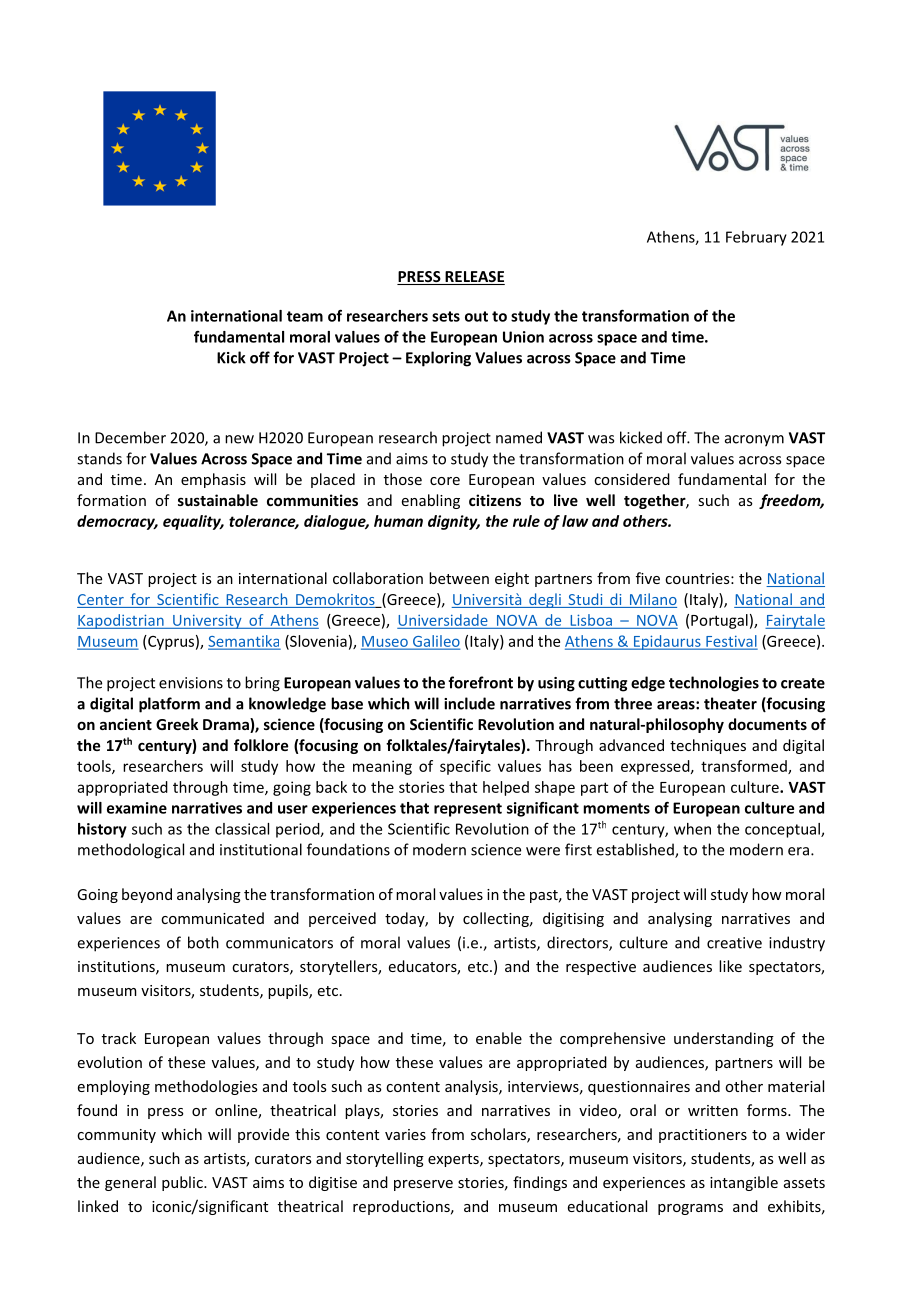 The width and height of the screenshot is (924, 1308). What do you see at coordinates (468, 810) in the screenshot?
I see `represent` at bounding box center [468, 810].
